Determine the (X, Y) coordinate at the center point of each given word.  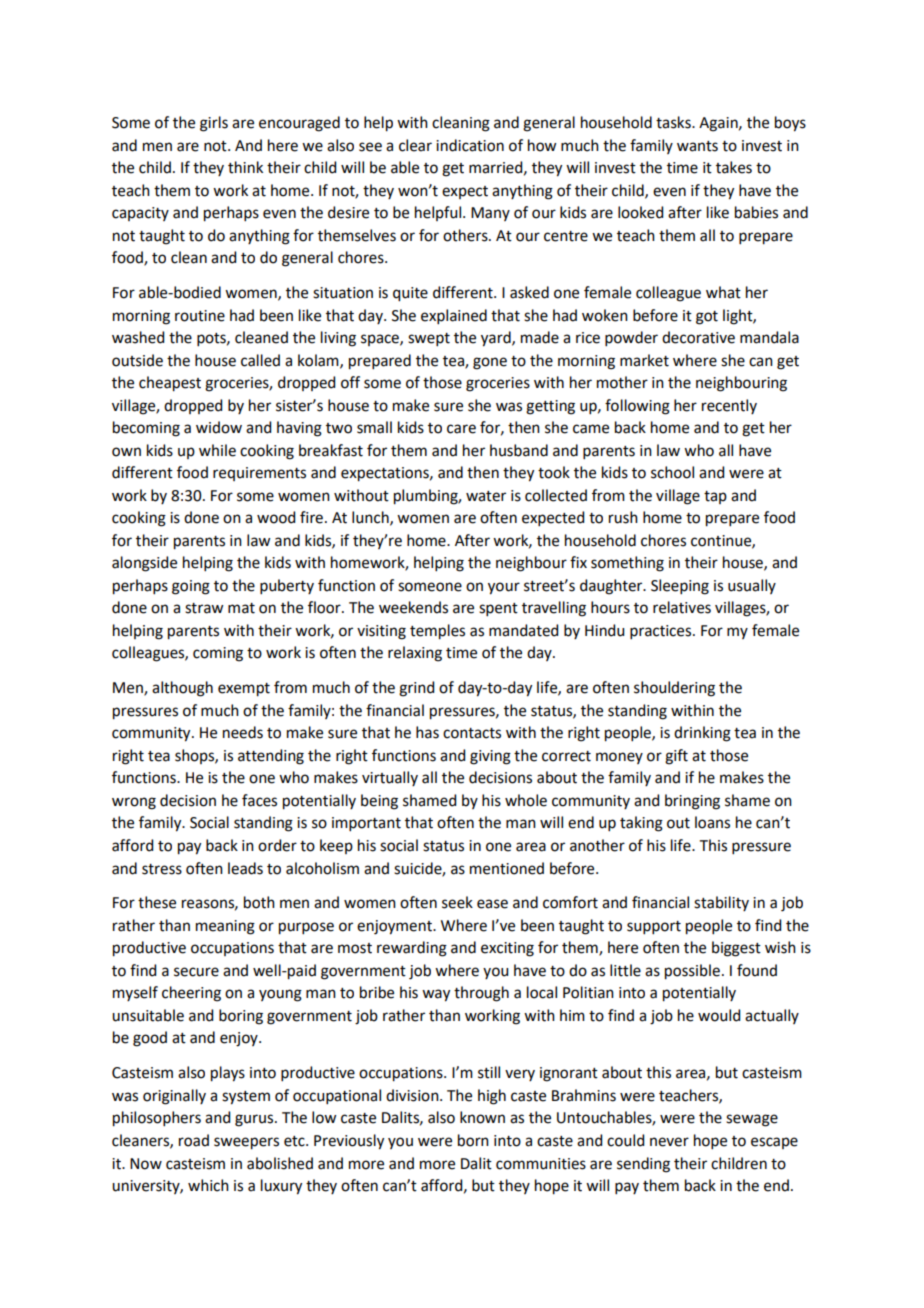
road (194, 1140)
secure (196, 972)
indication (470, 145)
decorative (698, 337)
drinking (702, 734)
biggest (736, 949)
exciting (507, 949)
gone (490, 363)
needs (243, 732)
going (191, 587)
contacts (472, 733)
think (245, 167)
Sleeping (680, 587)
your (504, 588)
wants (697, 146)
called (260, 360)
